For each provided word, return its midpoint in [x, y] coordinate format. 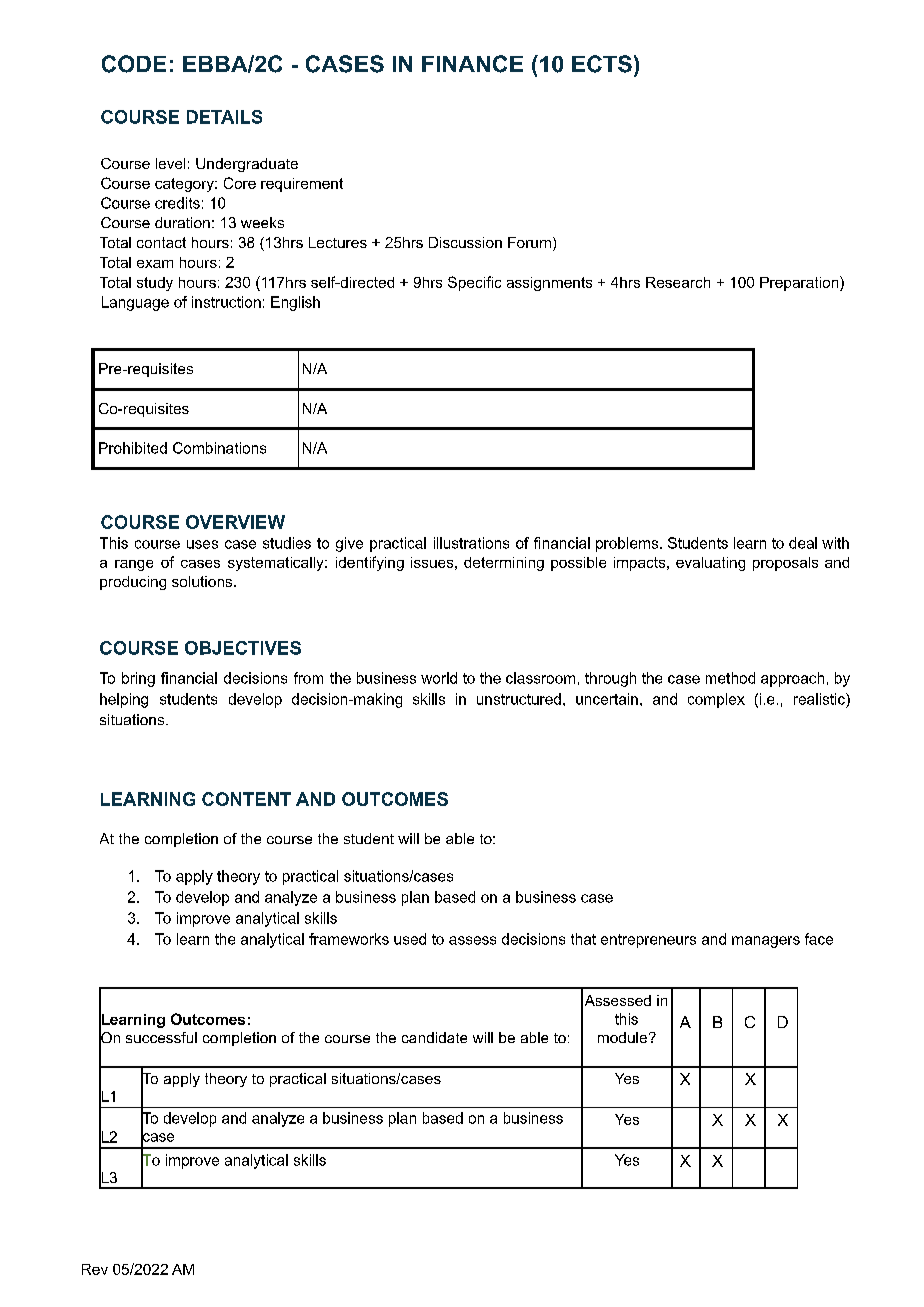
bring [138, 679]
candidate [434, 1037]
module [622, 1037]
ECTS [602, 64]
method [730, 678]
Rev [95, 1269]
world [439, 678]
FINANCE [472, 64]
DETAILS [224, 117]
